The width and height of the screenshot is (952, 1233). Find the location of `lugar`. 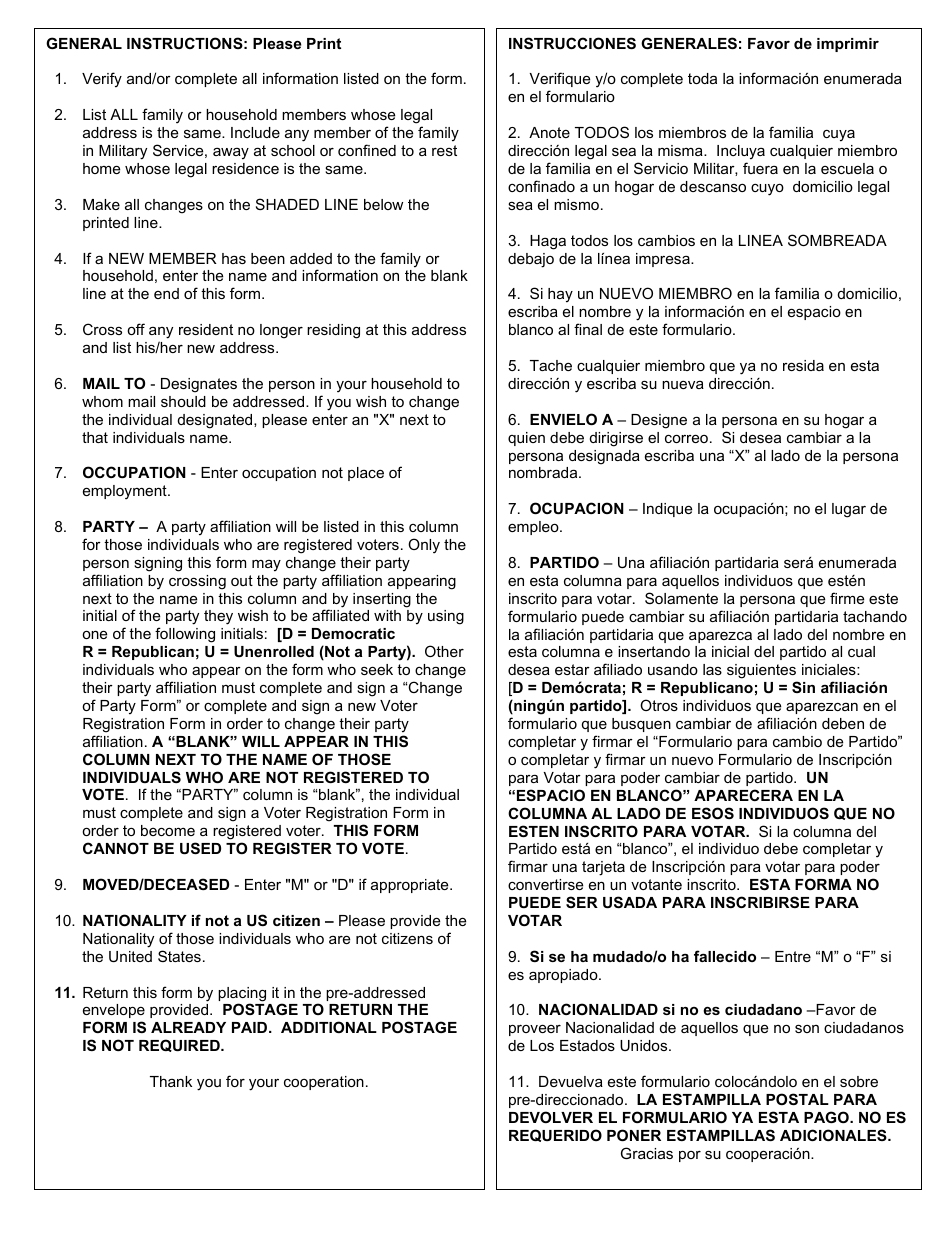

lugar is located at coordinates (849, 510).
